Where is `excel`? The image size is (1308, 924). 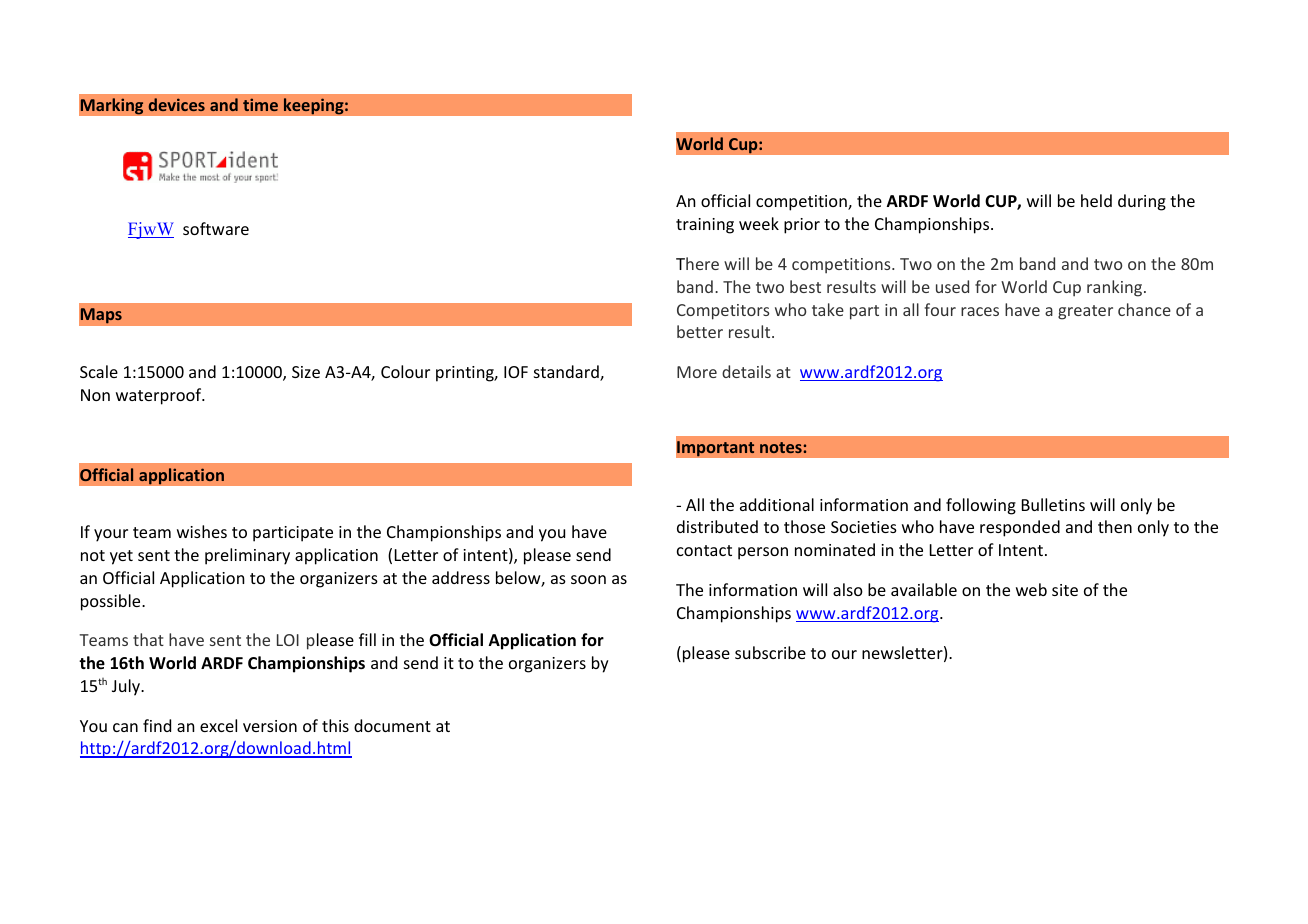 excel is located at coordinates (218, 725).
